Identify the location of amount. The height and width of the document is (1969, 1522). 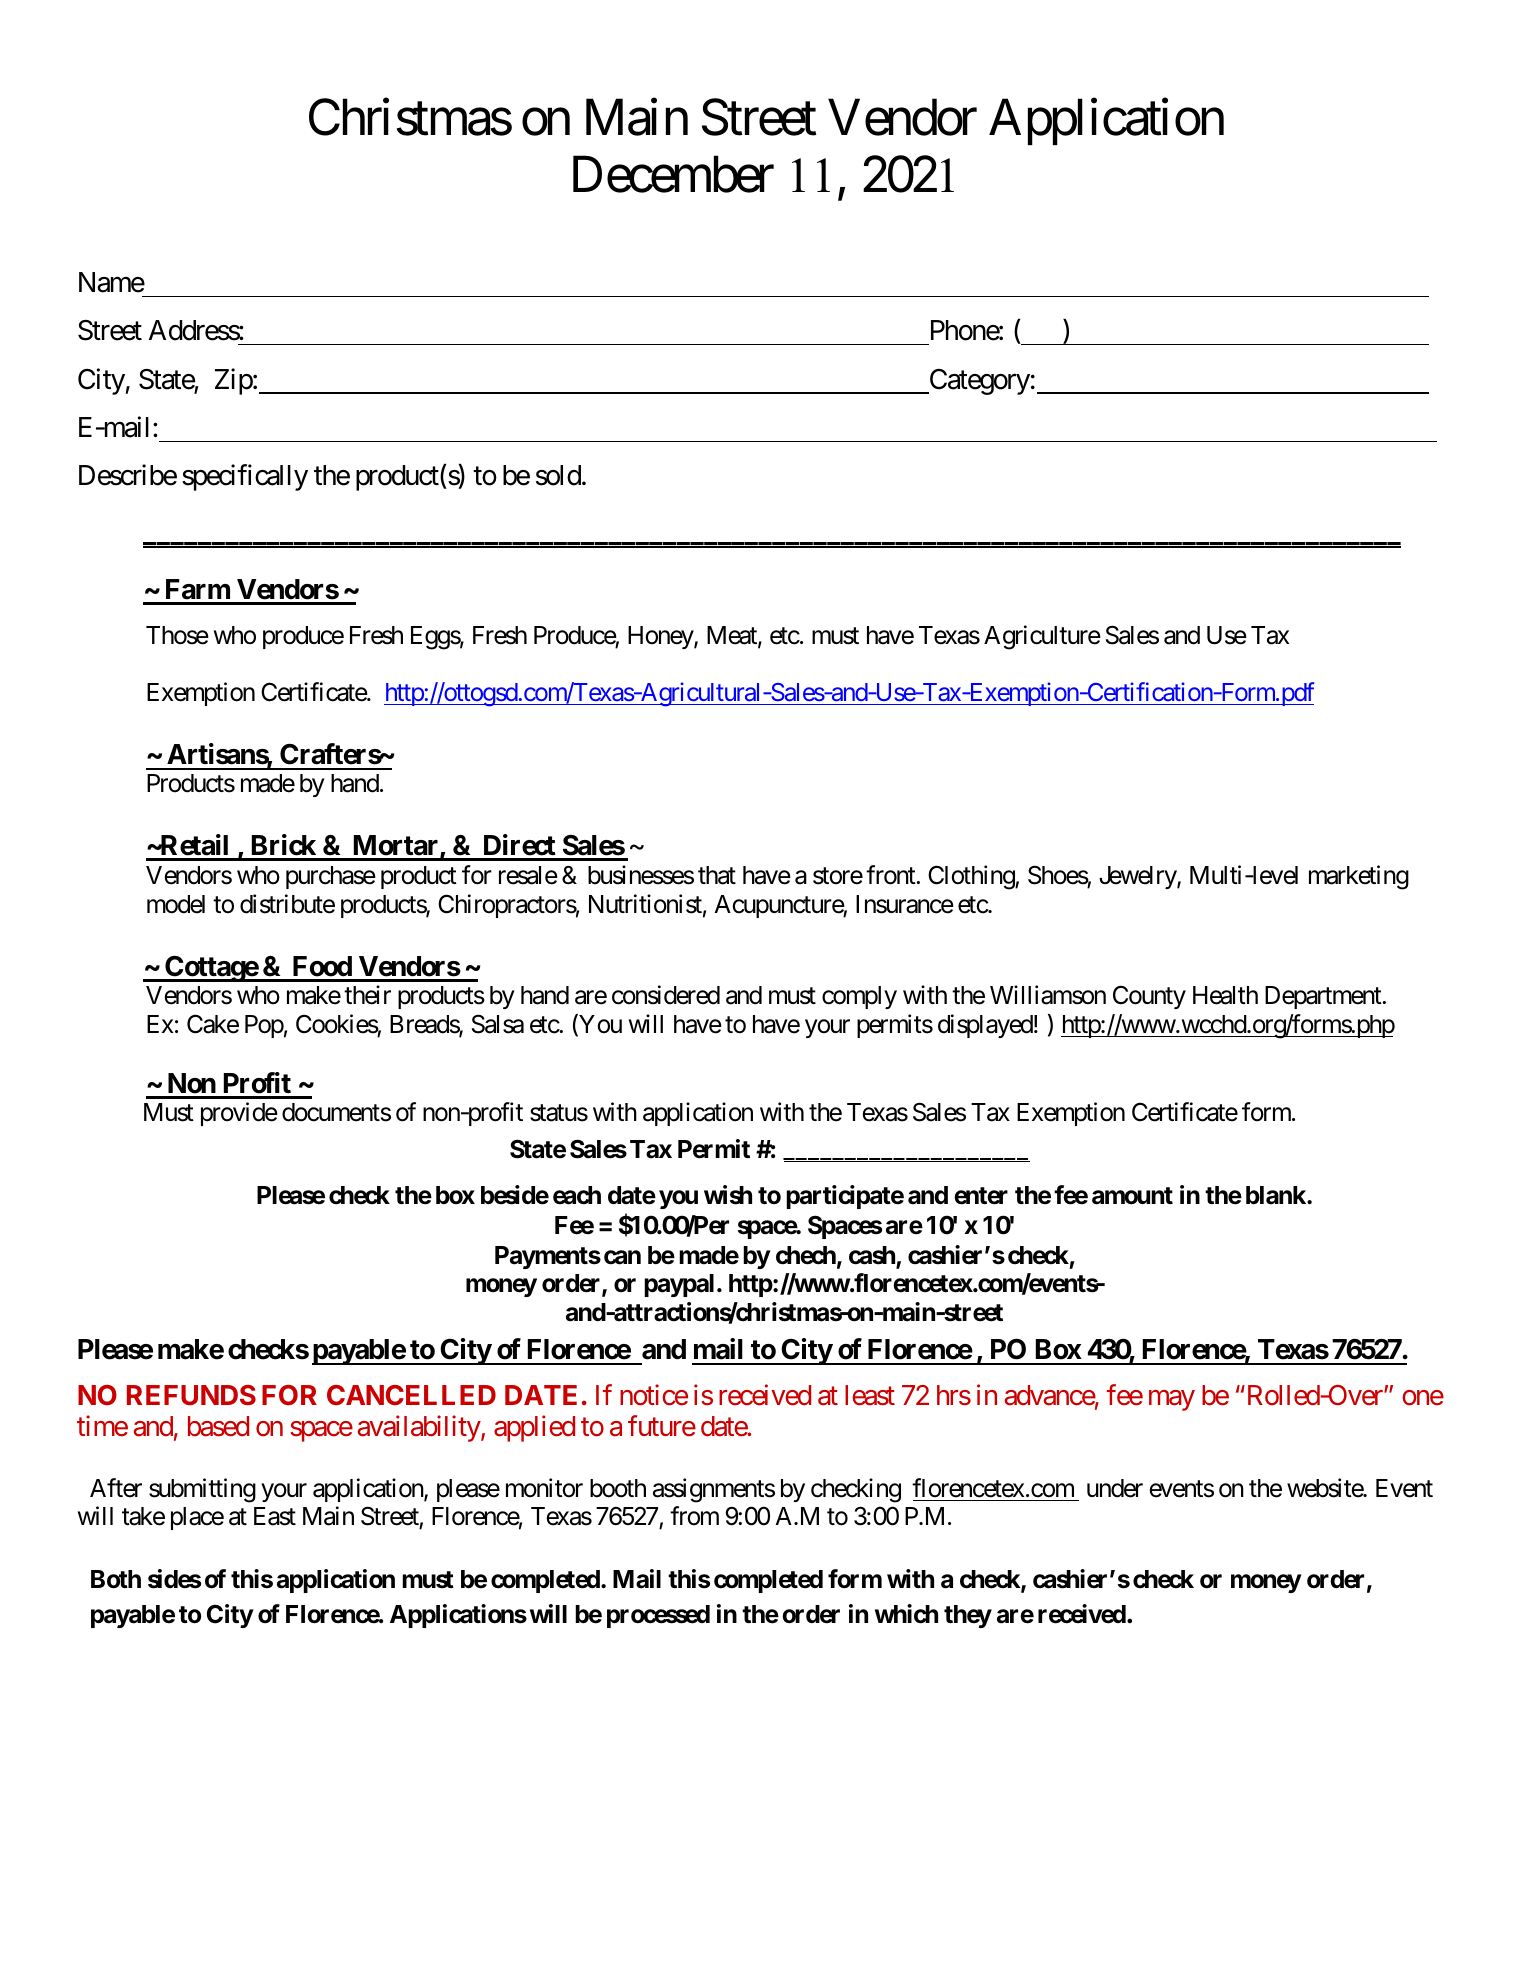
(1132, 1196).
